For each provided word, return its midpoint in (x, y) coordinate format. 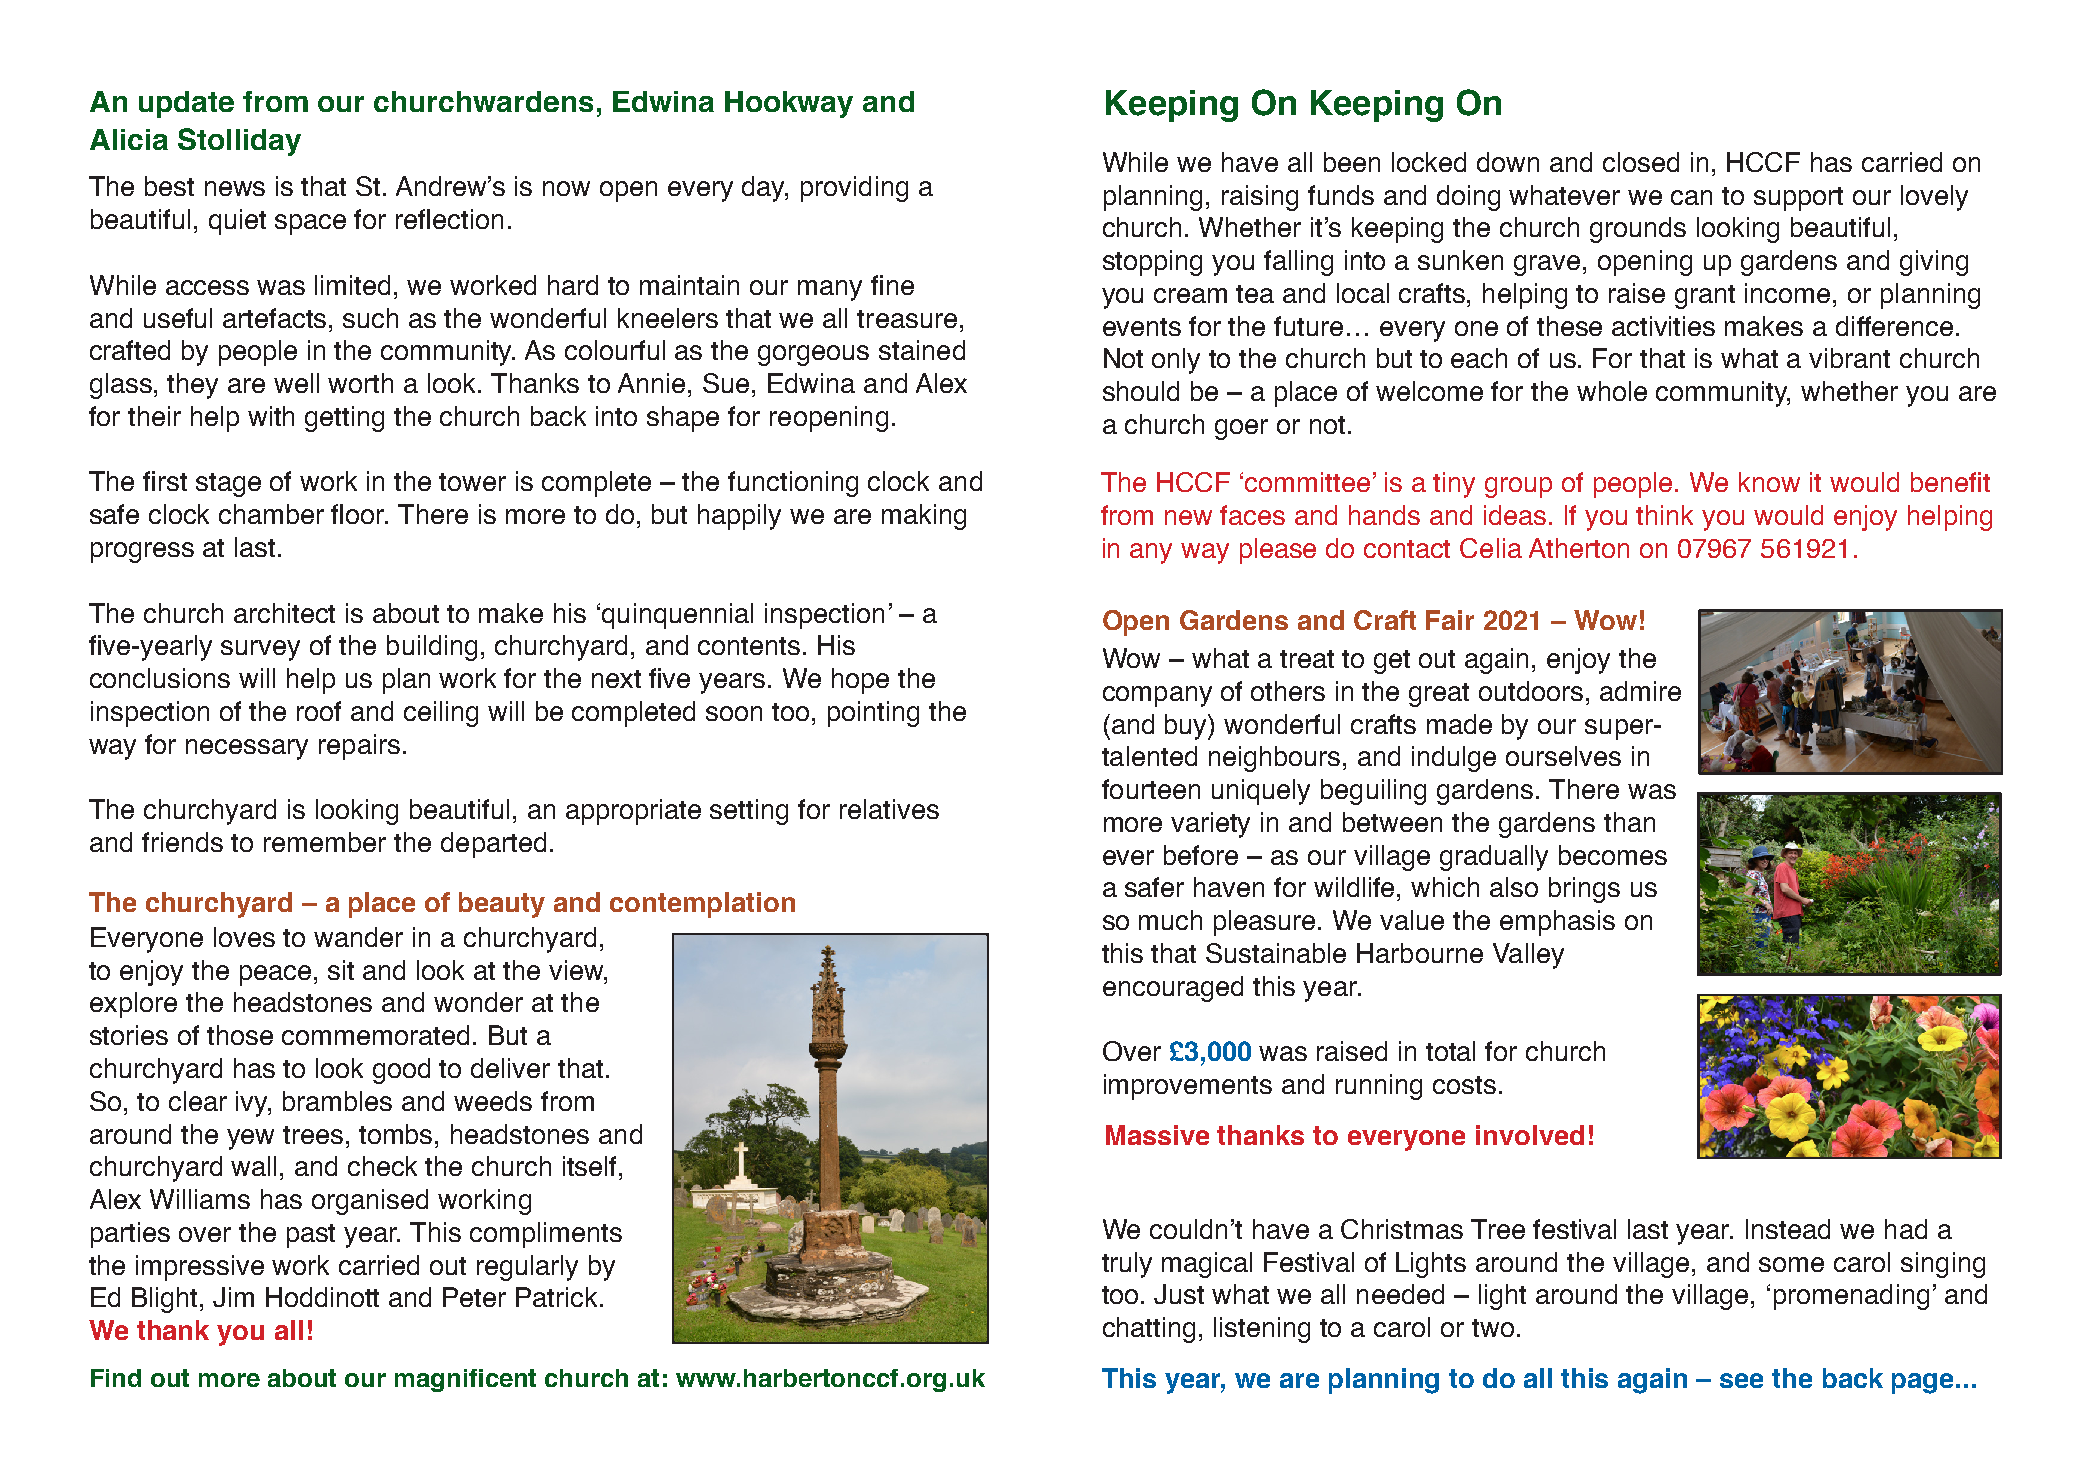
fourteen (1151, 789)
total (1450, 1051)
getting (344, 419)
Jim (233, 1297)
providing (854, 189)
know (1769, 482)
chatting (1149, 1330)
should (1141, 391)
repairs (359, 747)
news (235, 188)
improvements (1188, 1087)
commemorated (375, 1035)
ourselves (1563, 756)
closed (1641, 162)
